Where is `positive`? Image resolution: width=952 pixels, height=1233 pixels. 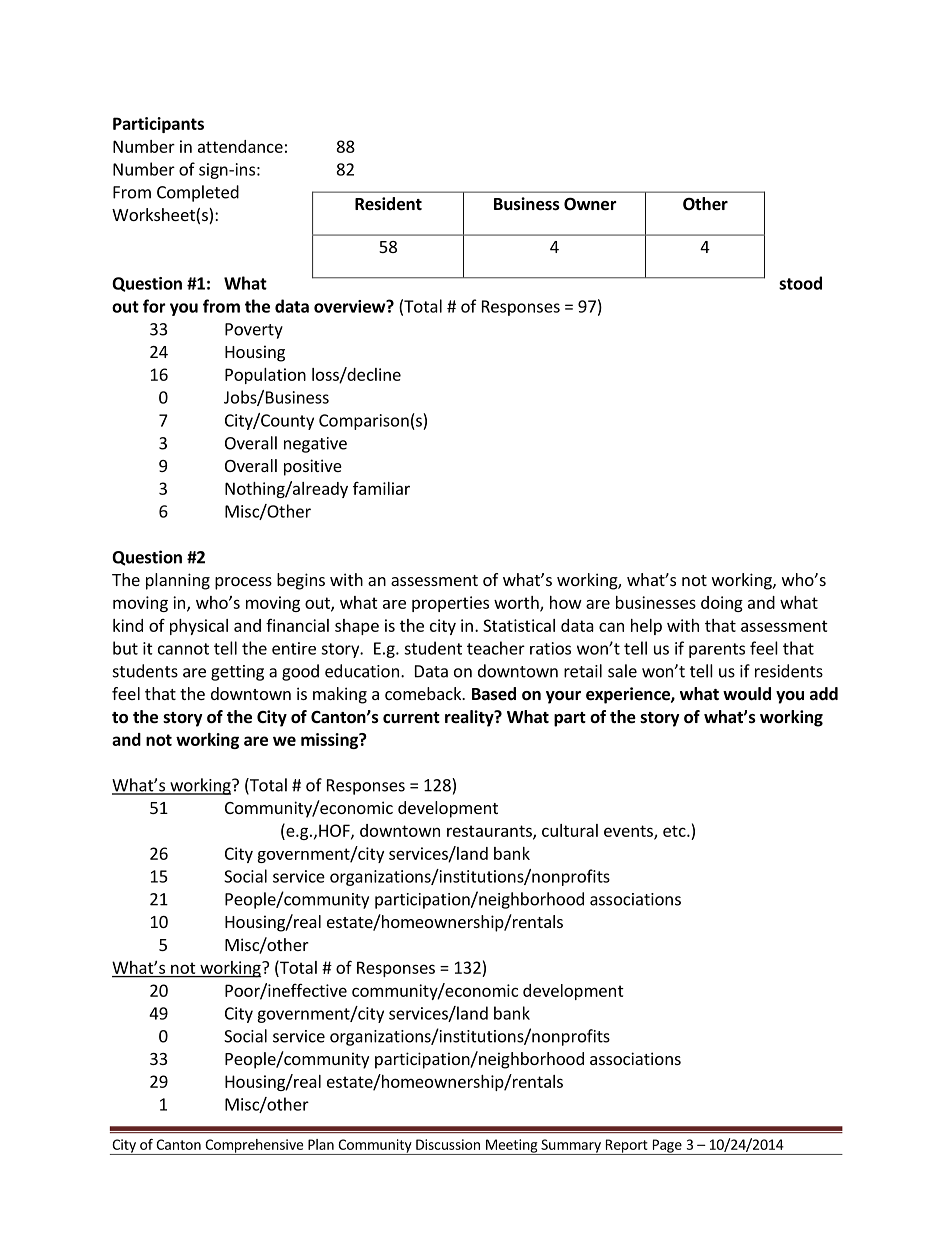
positive is located at coordinates (313, 467).
